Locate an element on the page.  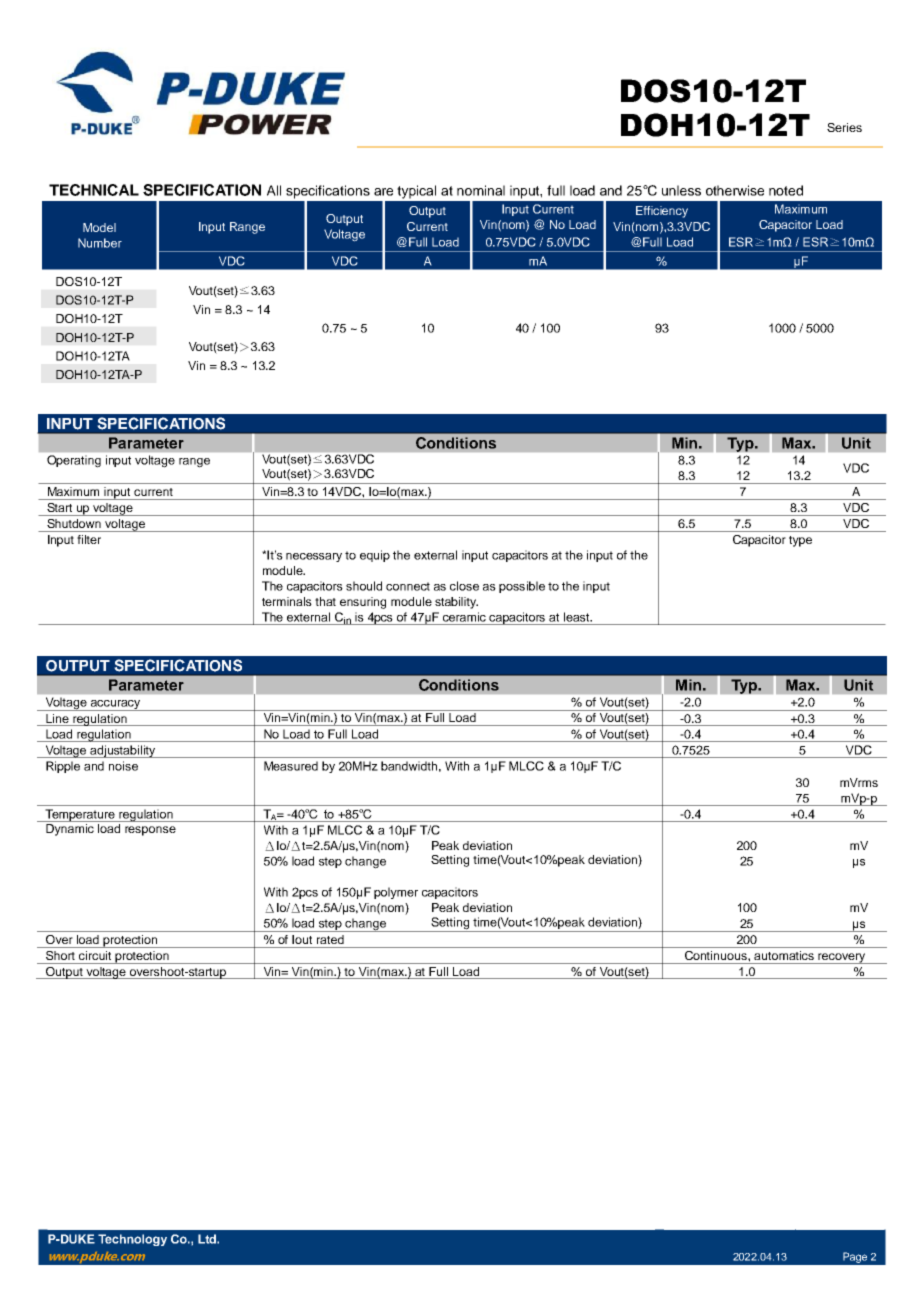
otherwise is located at coordinates (735, 190).
